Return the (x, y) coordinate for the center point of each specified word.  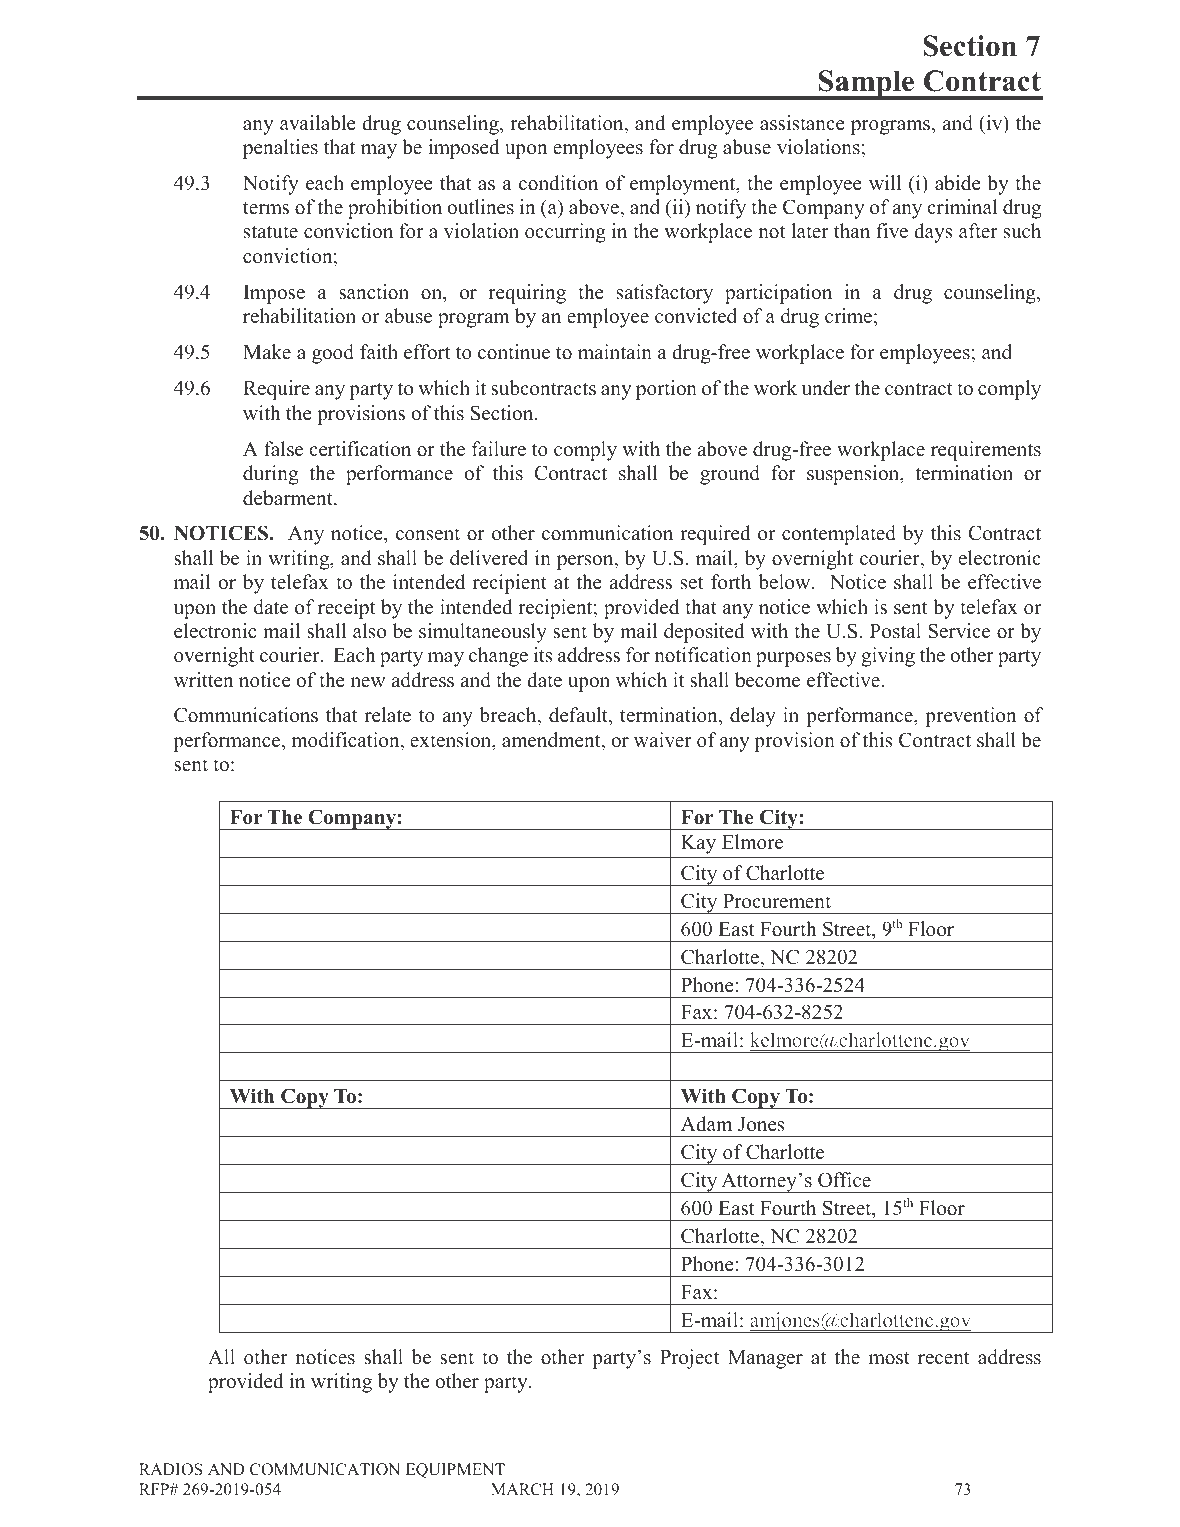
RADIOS (170, 1469)
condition (558, 183)
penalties (280, 149)
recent (943, 1358)
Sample (867, 85)
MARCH (522, 1489)
